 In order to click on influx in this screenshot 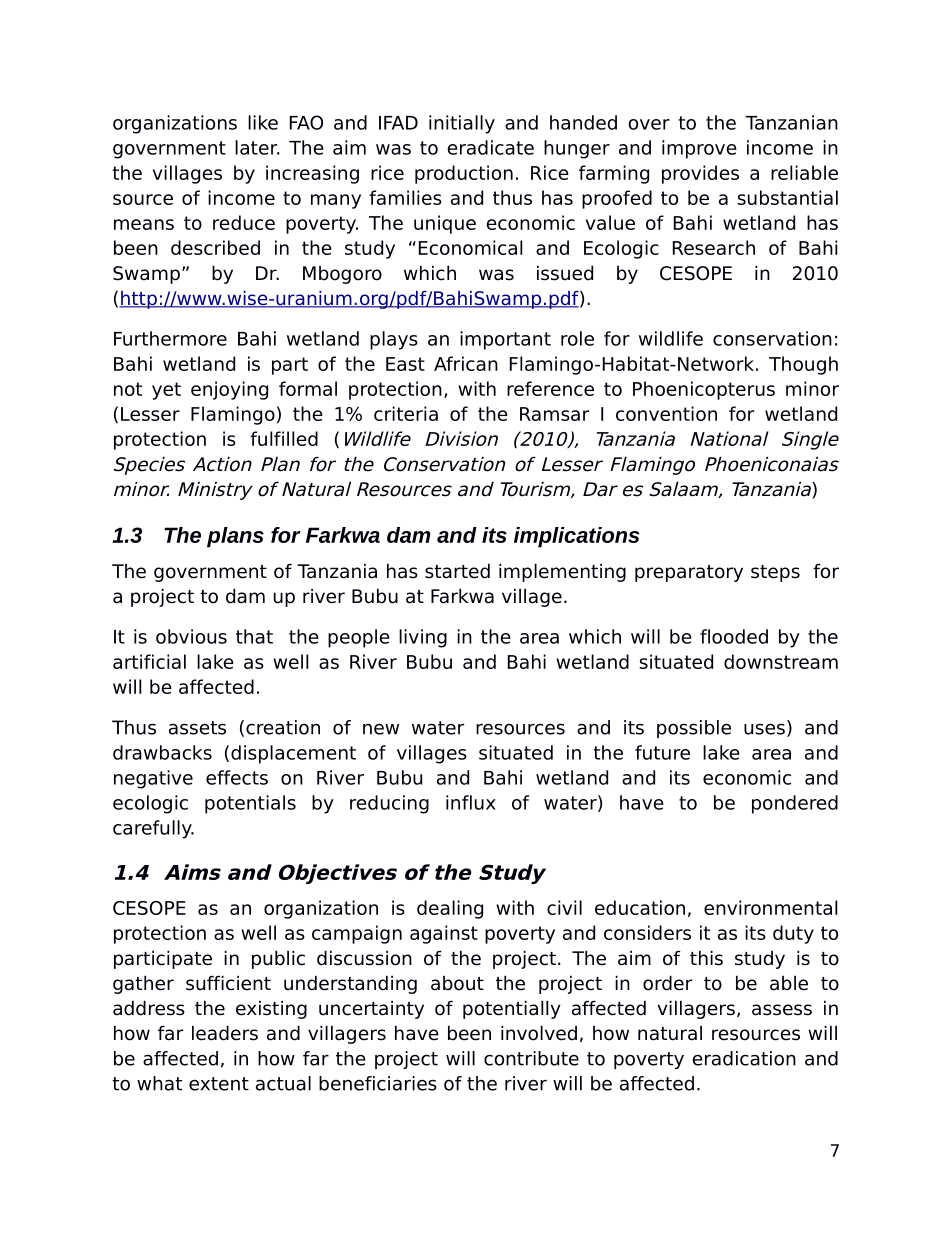, I will do `click(471, 802)`.
